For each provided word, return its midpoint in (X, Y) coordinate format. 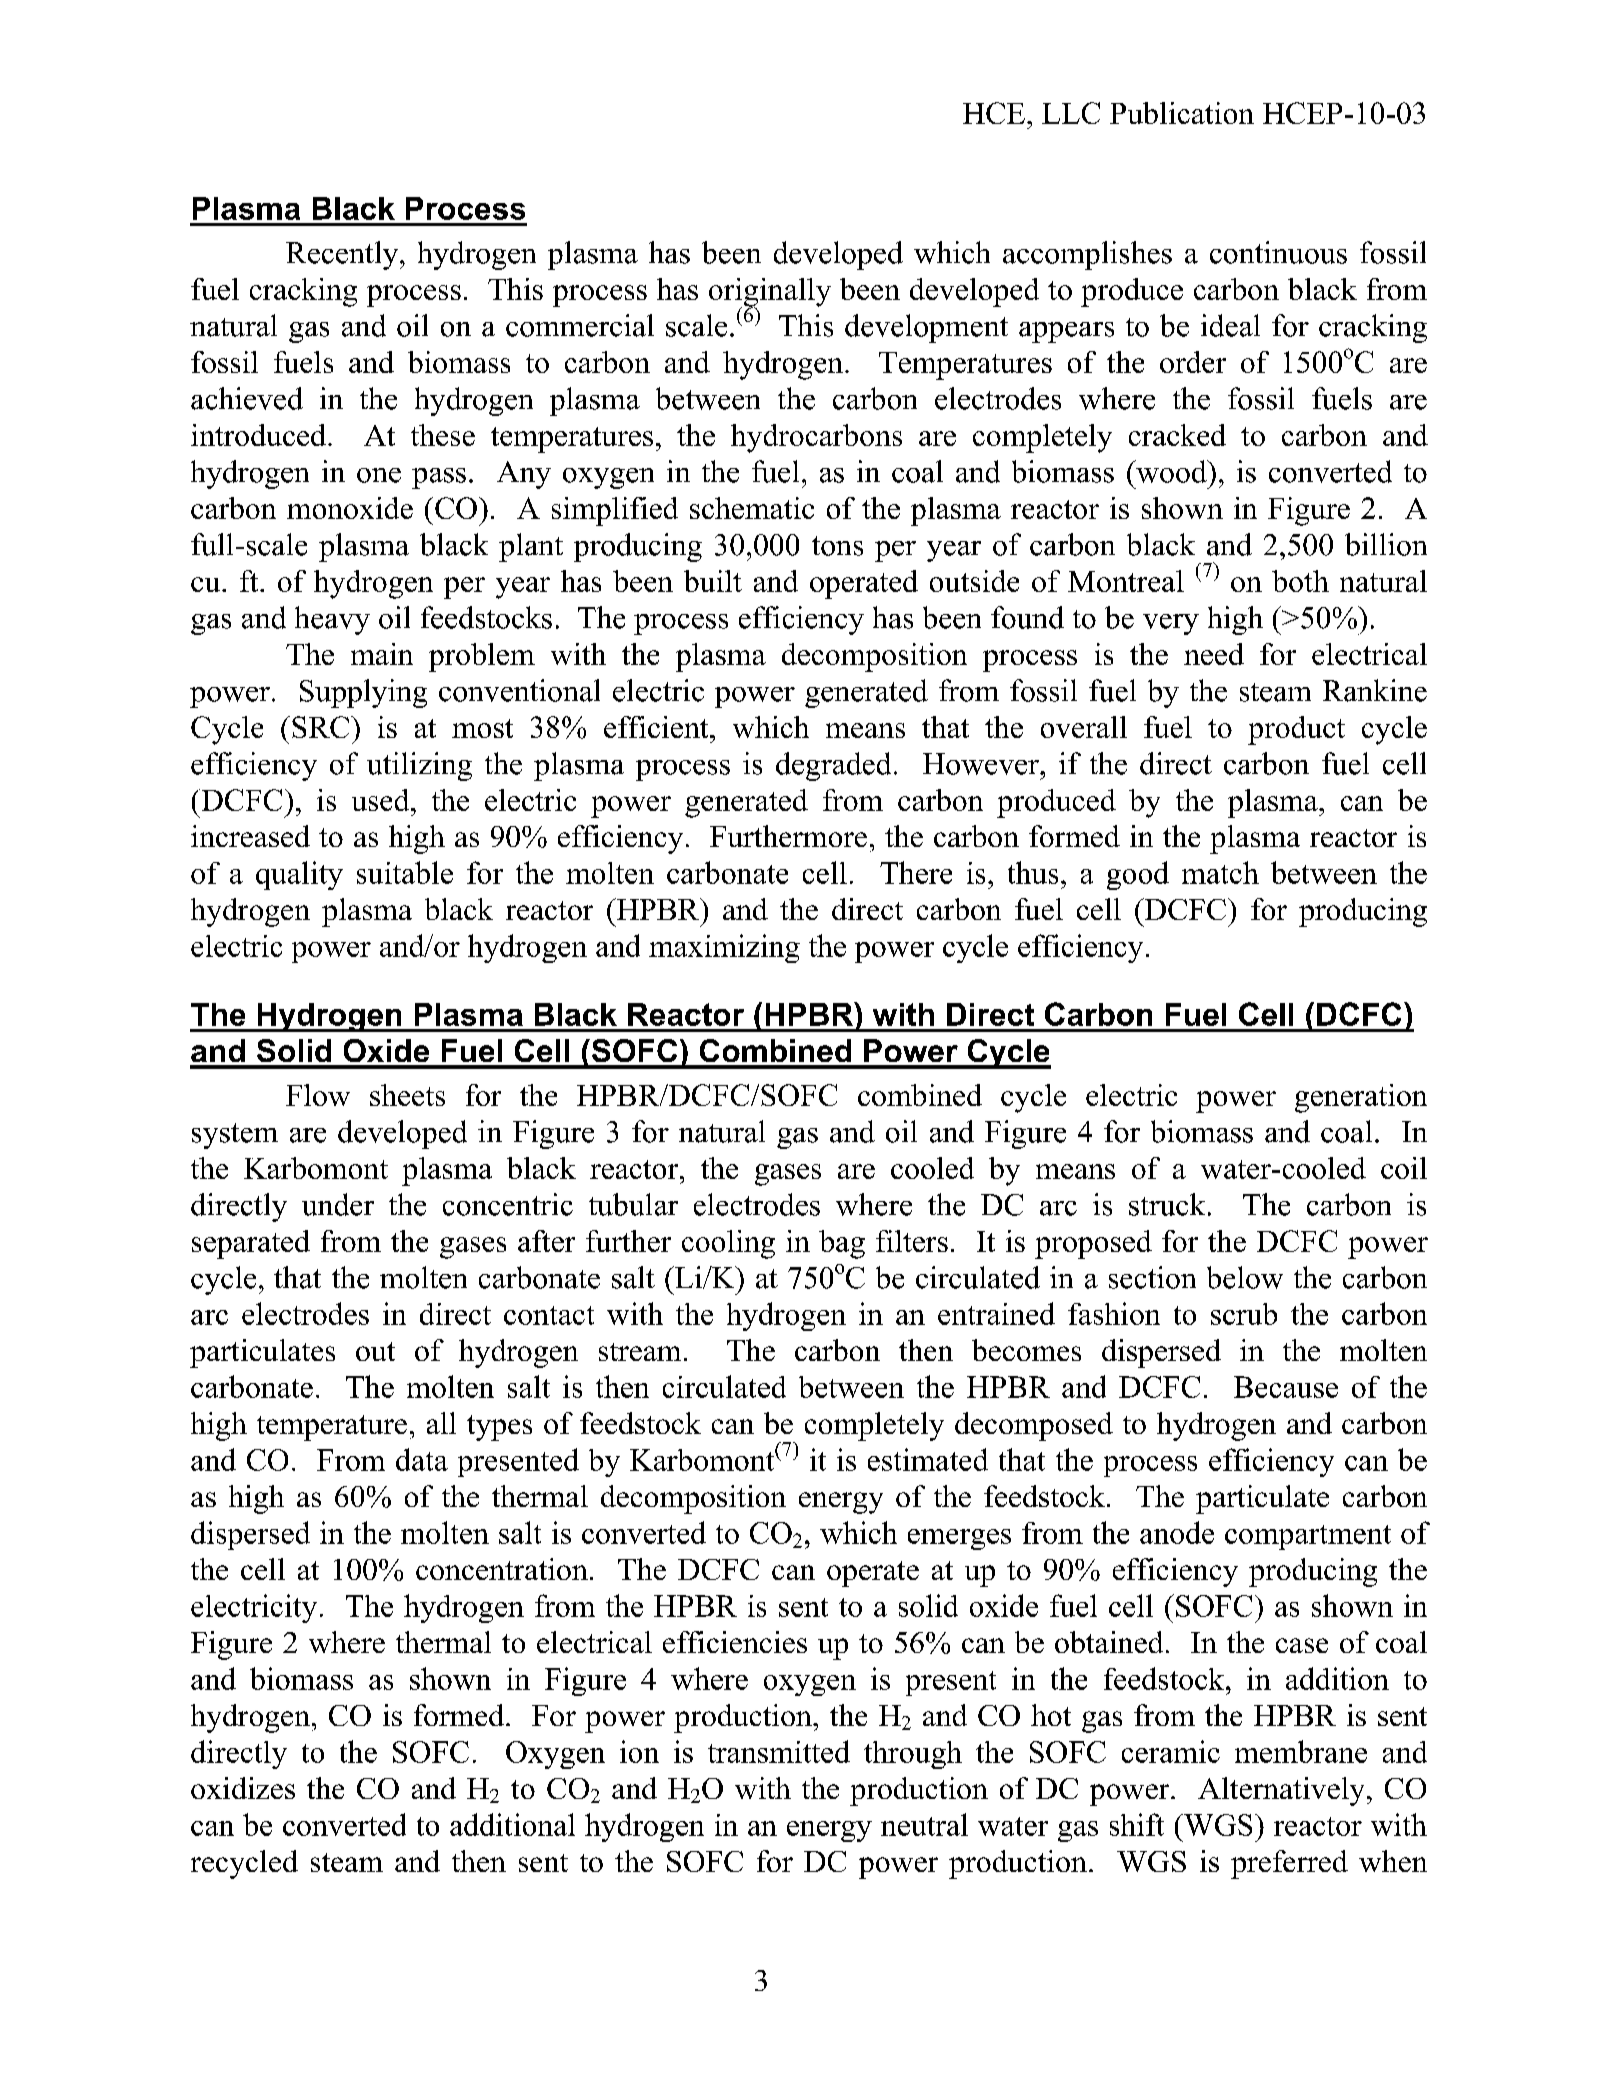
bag (842, 1244)
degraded (833, 766)
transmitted (779, 1751)
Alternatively (1281, 1791)
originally (770, 293)
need (1214, 654)
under (338, 1204)
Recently (343, 255)
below (1245, 1277)
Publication (1182, 113)
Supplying (363, 693)
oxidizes (243, 1788)
